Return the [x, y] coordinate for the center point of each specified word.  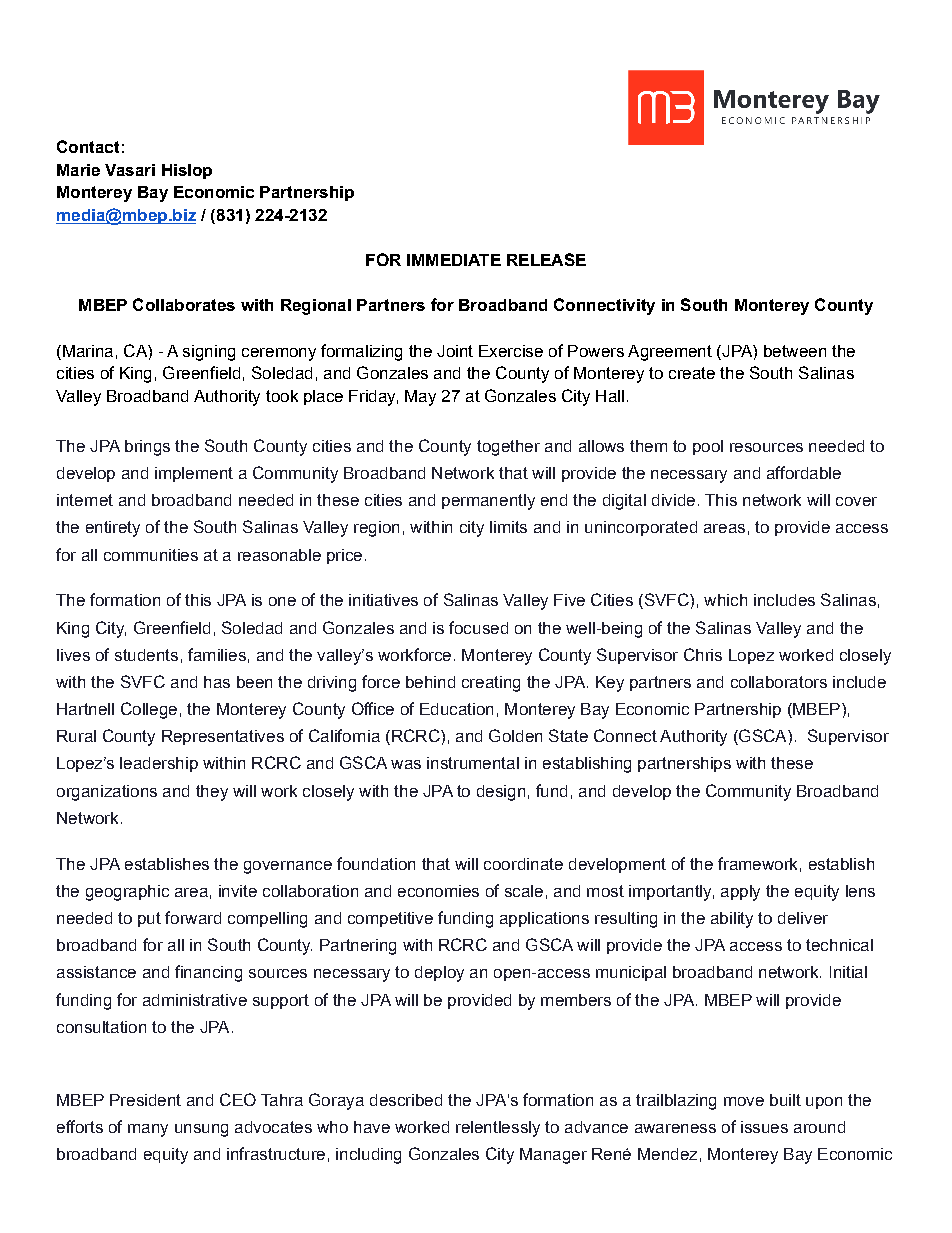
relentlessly [498, 1129]
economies [438, 891]
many [148, 1130]
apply [740, 893]
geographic [127, 893]
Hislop [187, 171]
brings [147, 448]
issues [764, 1127]
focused [478, 627]
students [146, 655]
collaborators [779, 682]
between [795, 351]
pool [708, 447]
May [420, 398]
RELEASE [546, 259]
